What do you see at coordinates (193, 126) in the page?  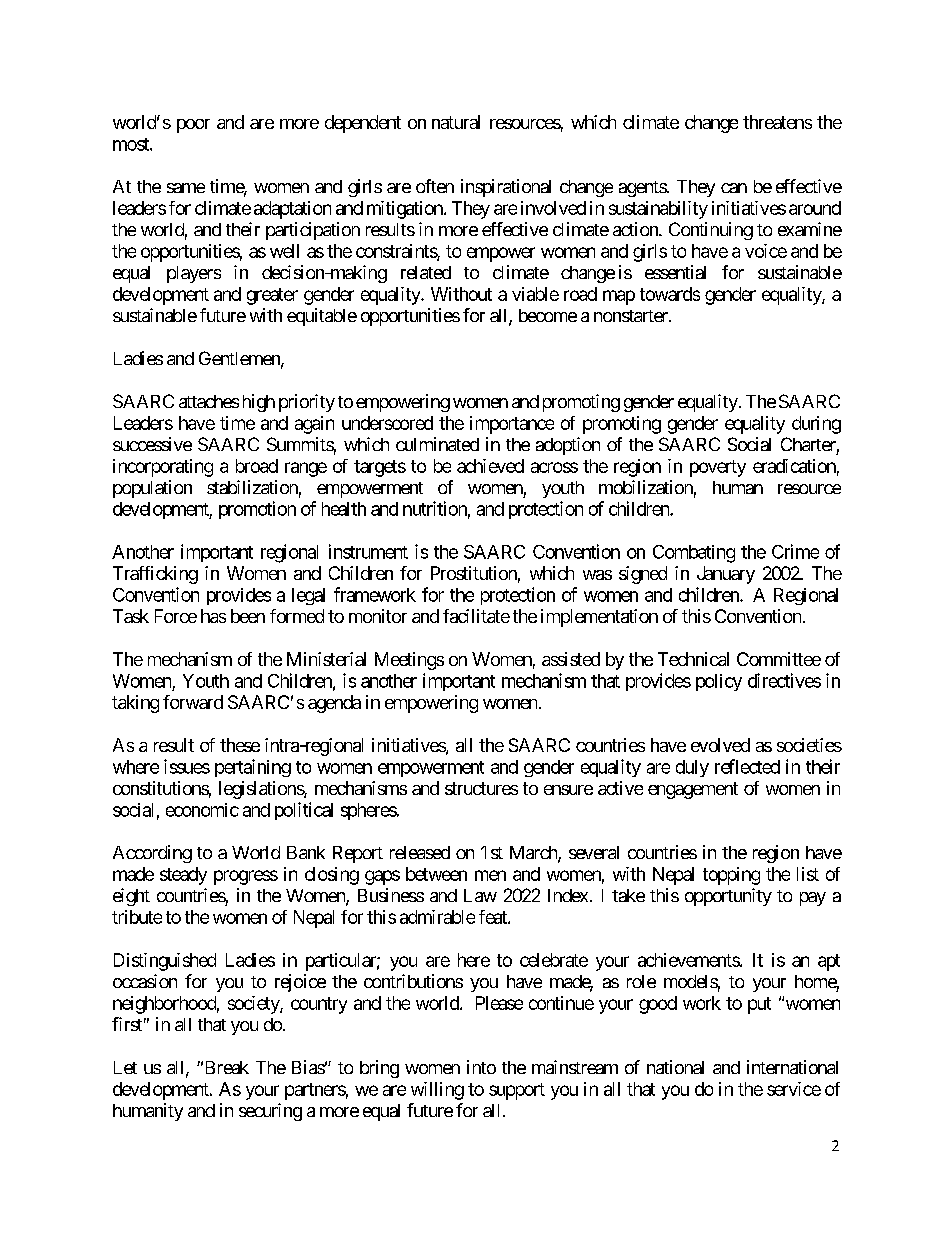 I see `poor` at bounding box center [193, 126].
